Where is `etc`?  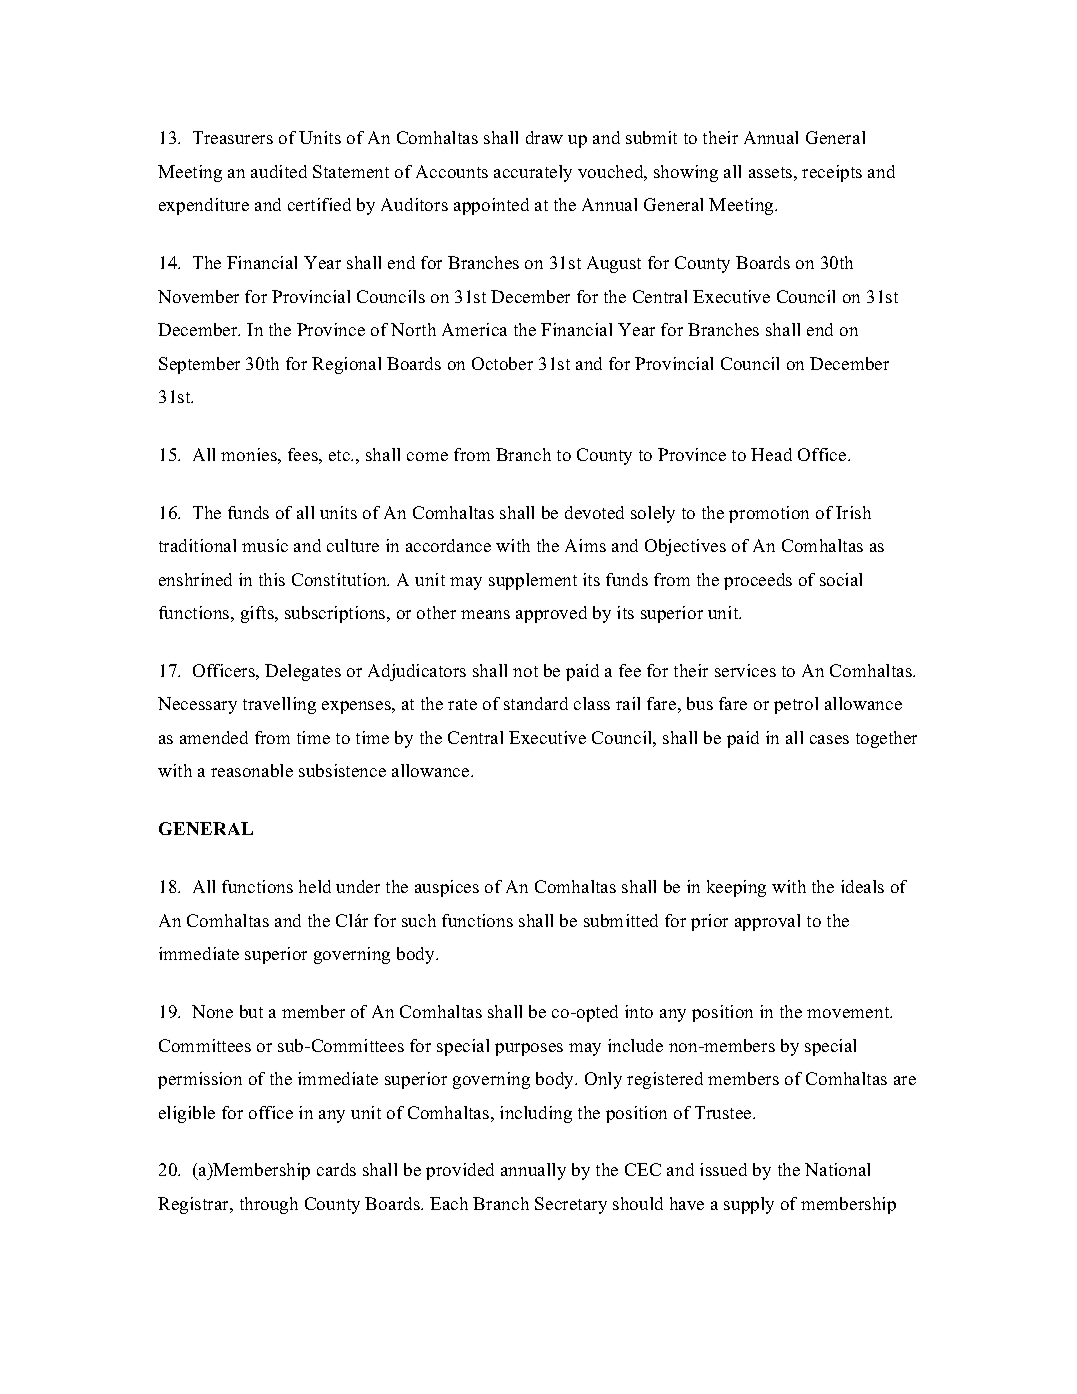 etc is located at coordinates (341, 455).
